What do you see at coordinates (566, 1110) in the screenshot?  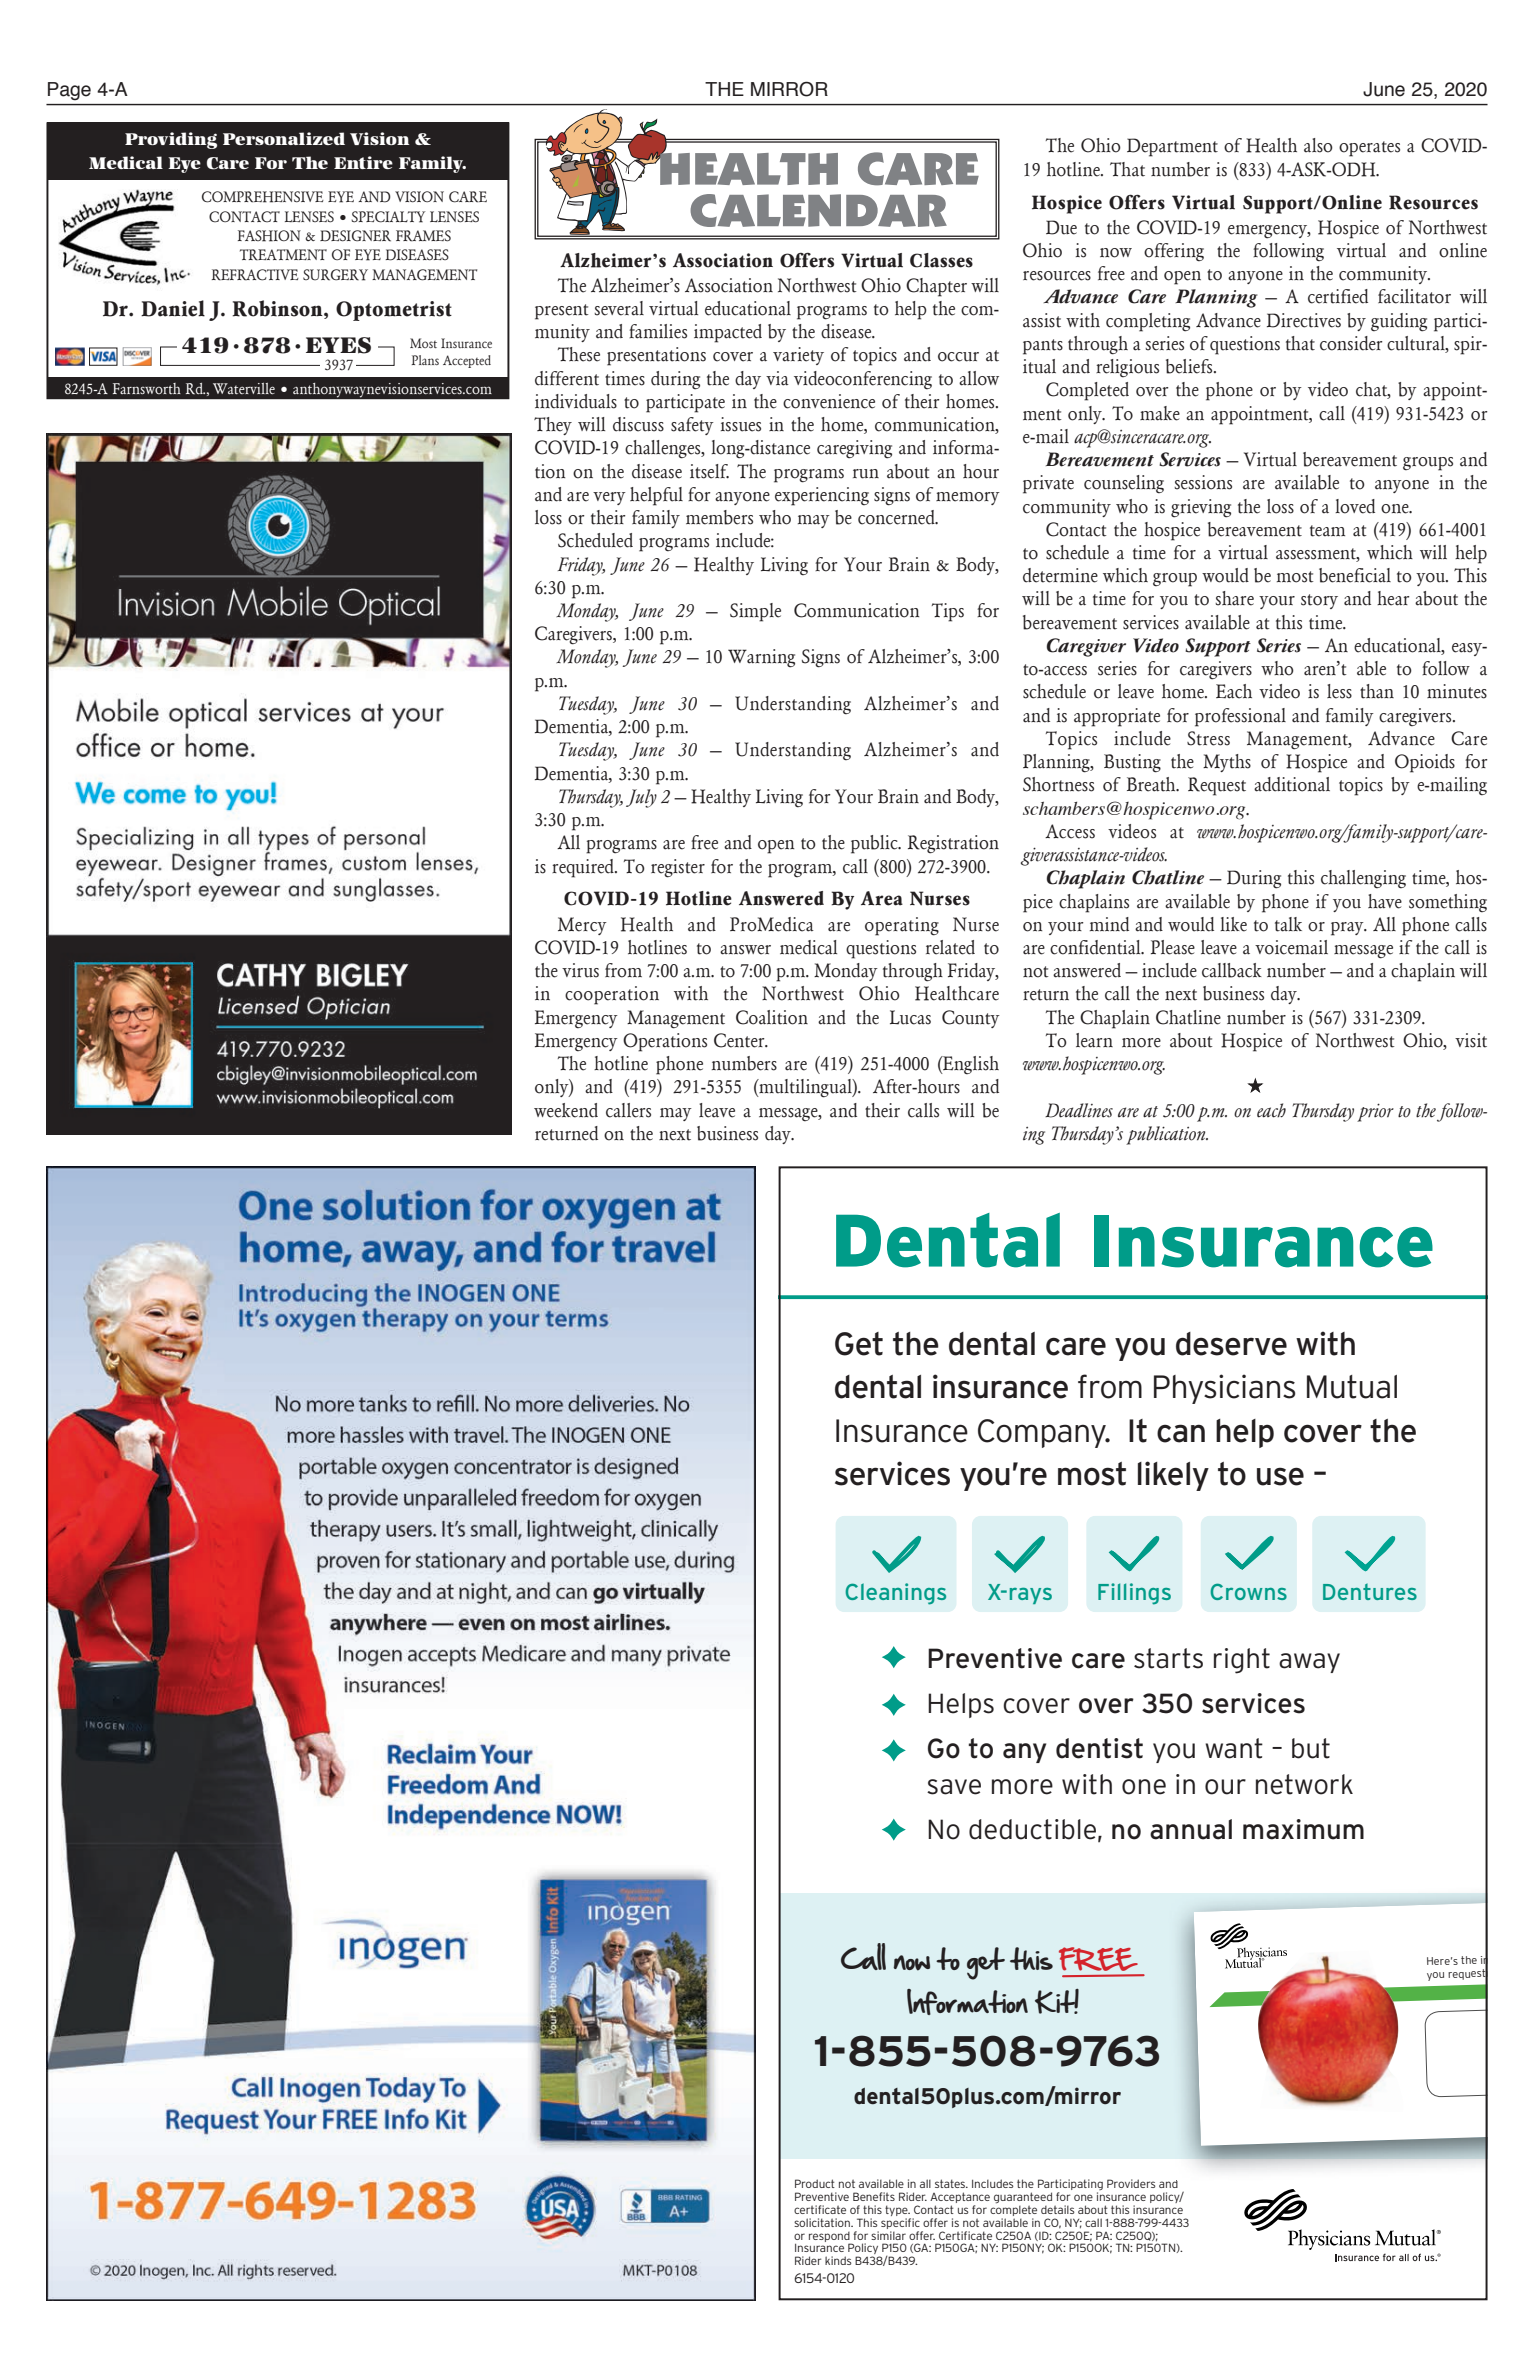 I see `weekend` at bounding box center [566, 1110].
